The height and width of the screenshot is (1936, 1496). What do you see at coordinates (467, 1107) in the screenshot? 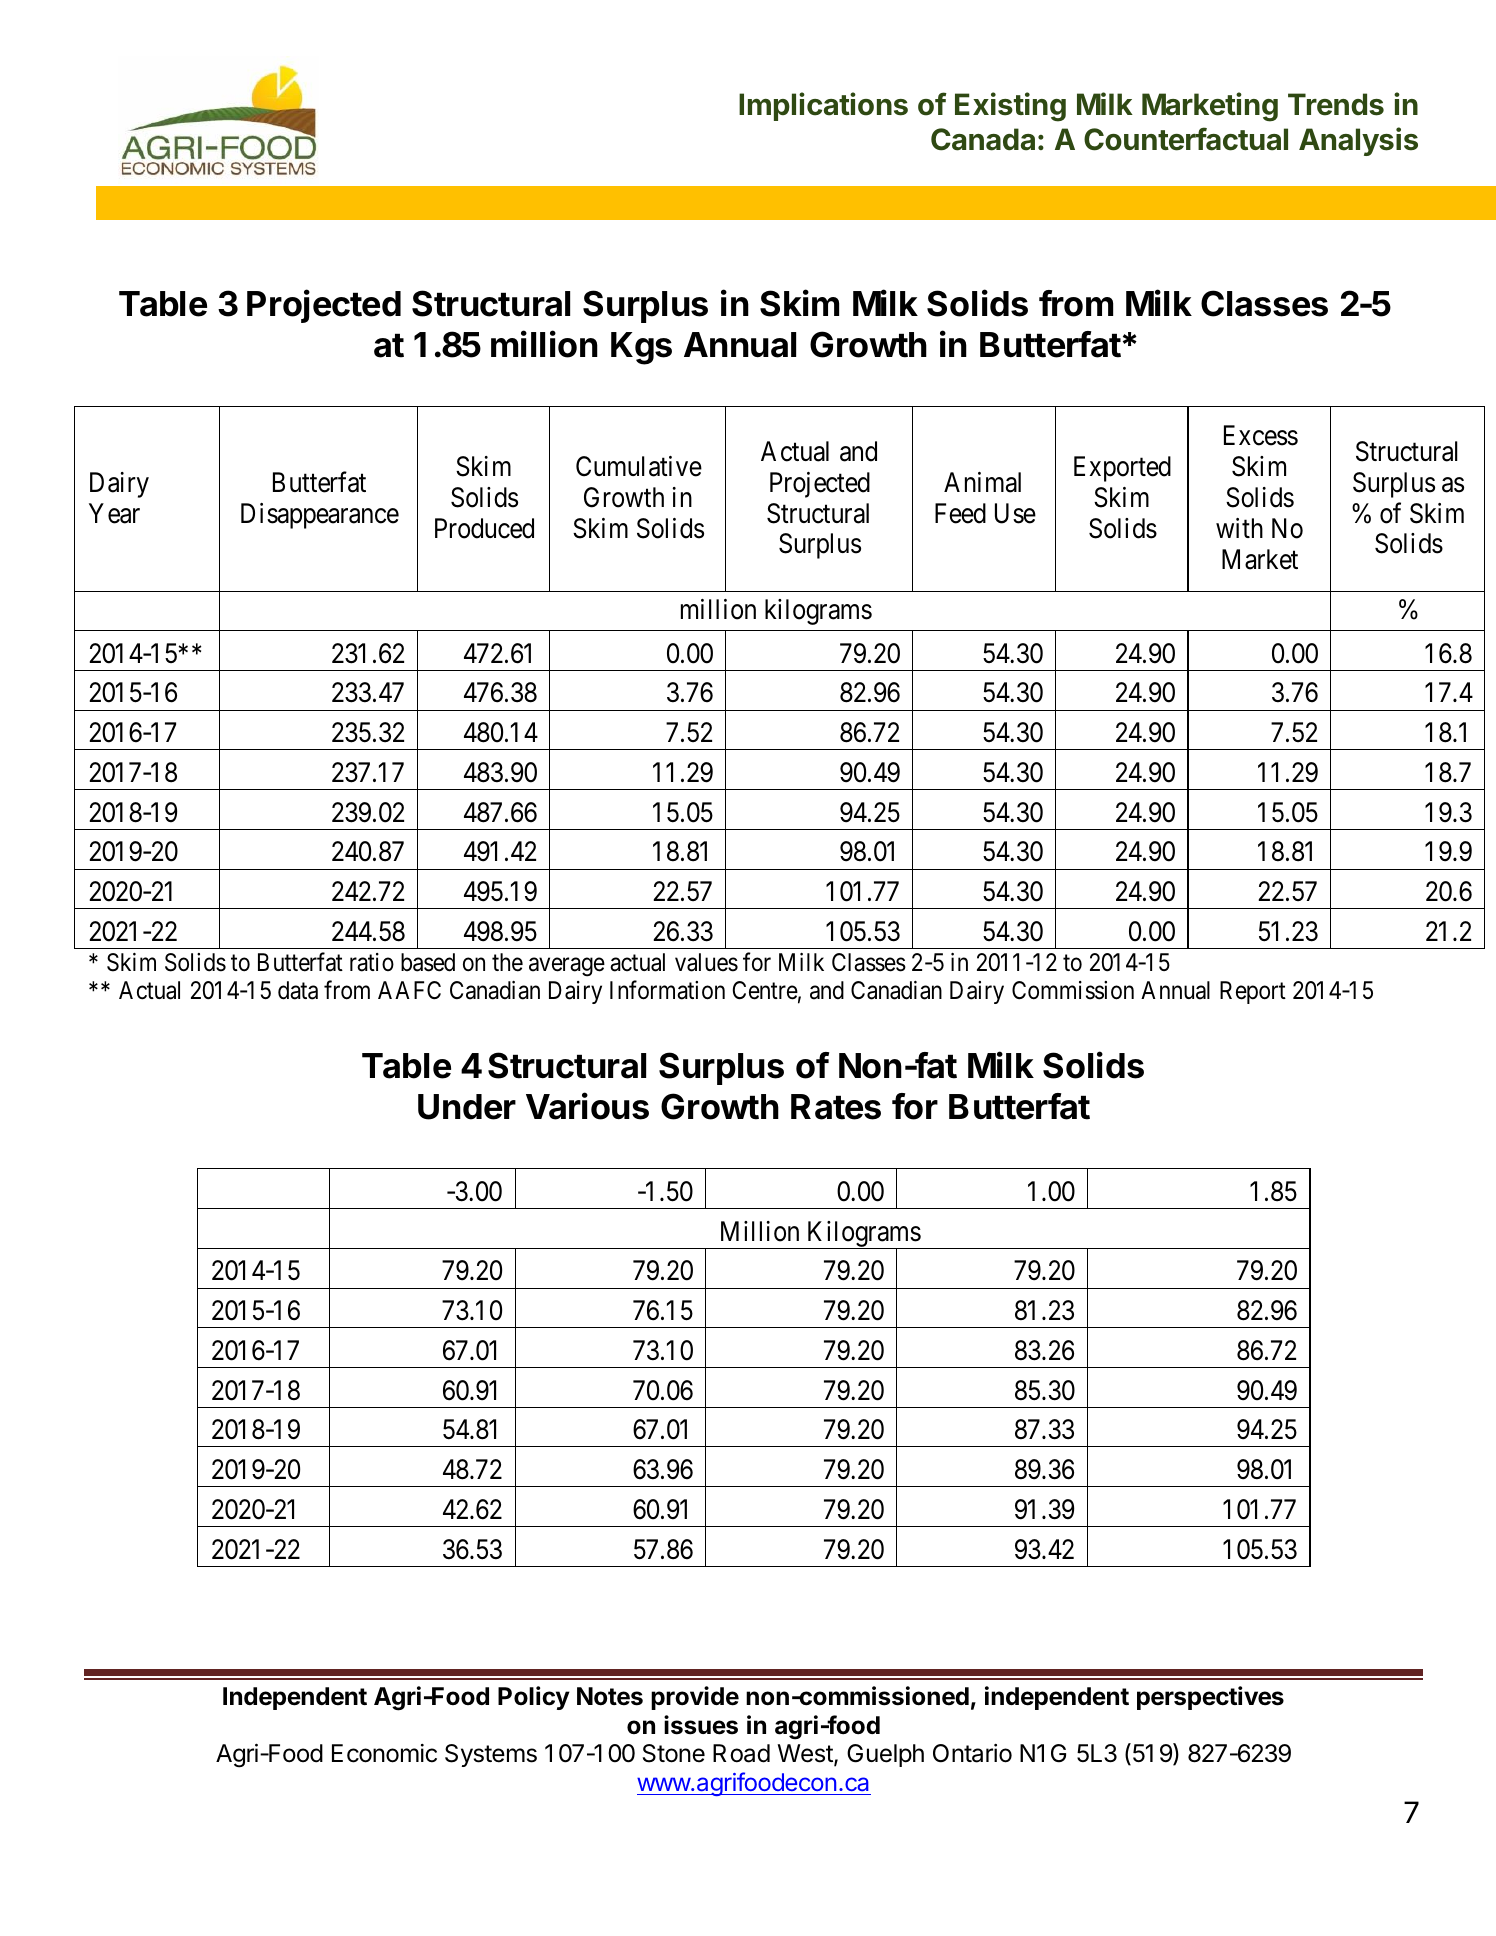
I see `Under` at bounding box center [467, 1107].
